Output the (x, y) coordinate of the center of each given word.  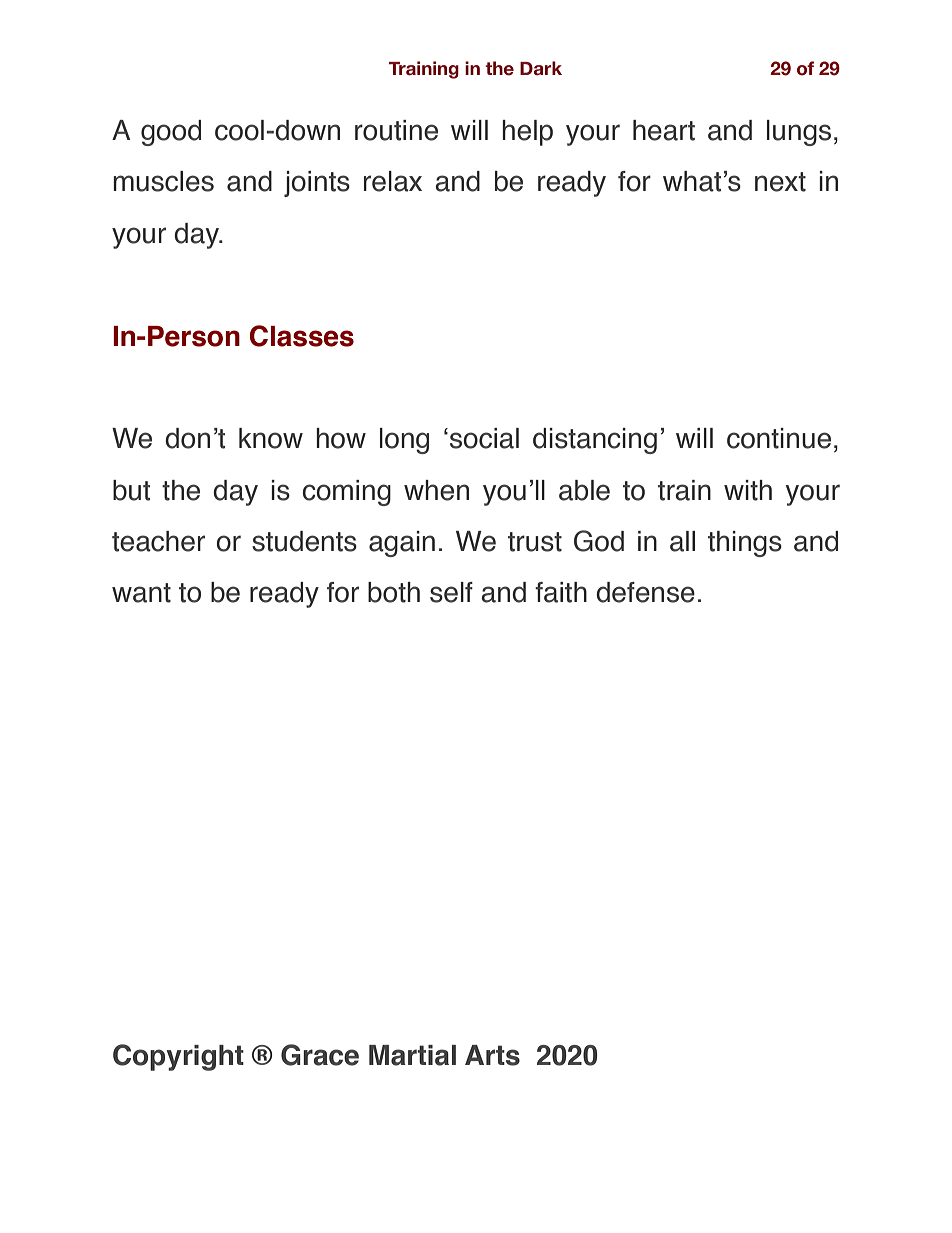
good (171, 133)
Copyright (178, 1057)
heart (664, 130)
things (745, 544)
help (527, 133)
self (451, 592)
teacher (158, 541)
